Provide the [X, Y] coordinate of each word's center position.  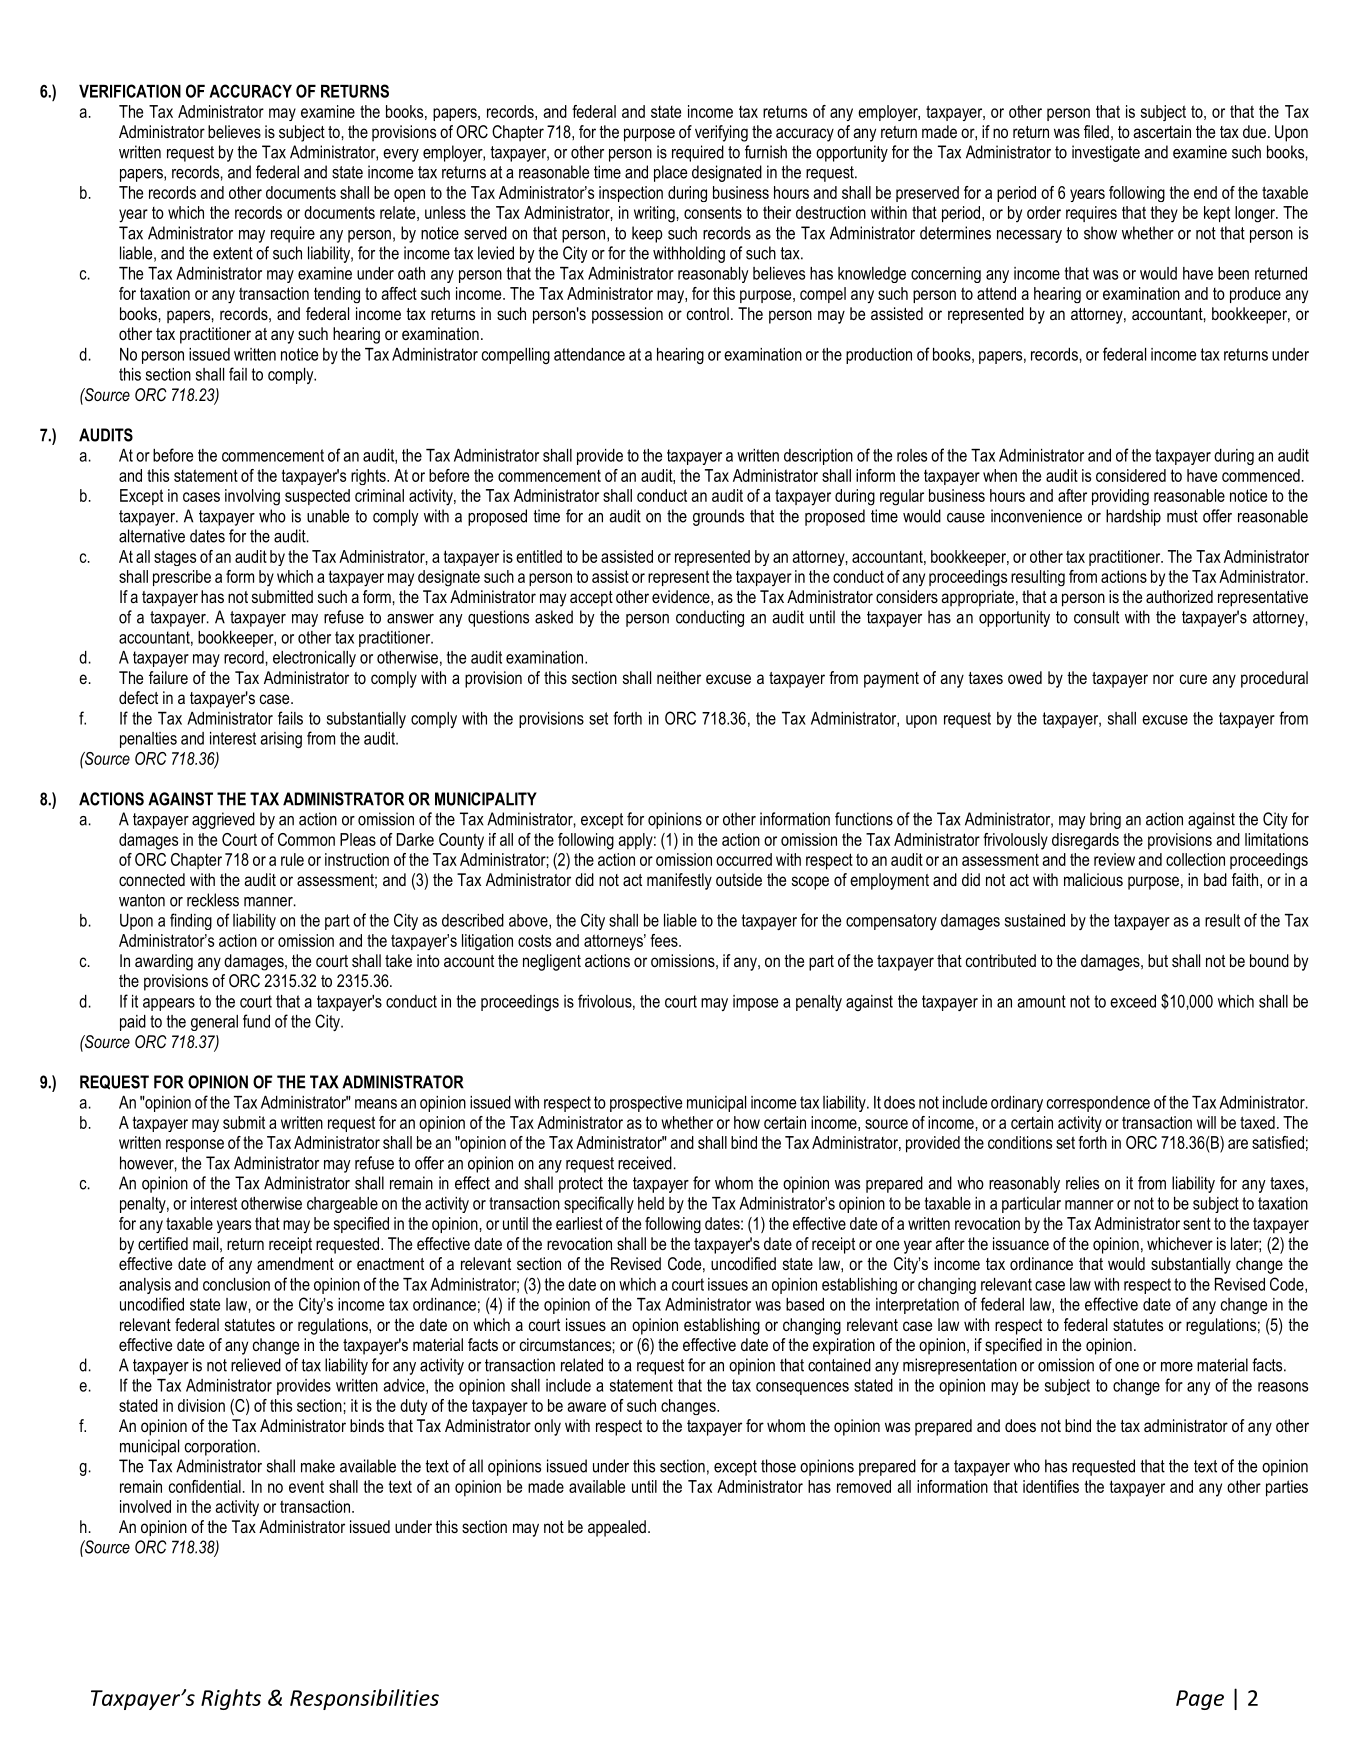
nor [1163, 679]
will [1206, 1122]
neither [679, 677]
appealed [617, 1528]
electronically [314, 659]
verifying [721, 133]
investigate [1106, 153]
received [645, 1163]
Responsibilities [364, 1699]
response [195, 1145]
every [401, 155]
